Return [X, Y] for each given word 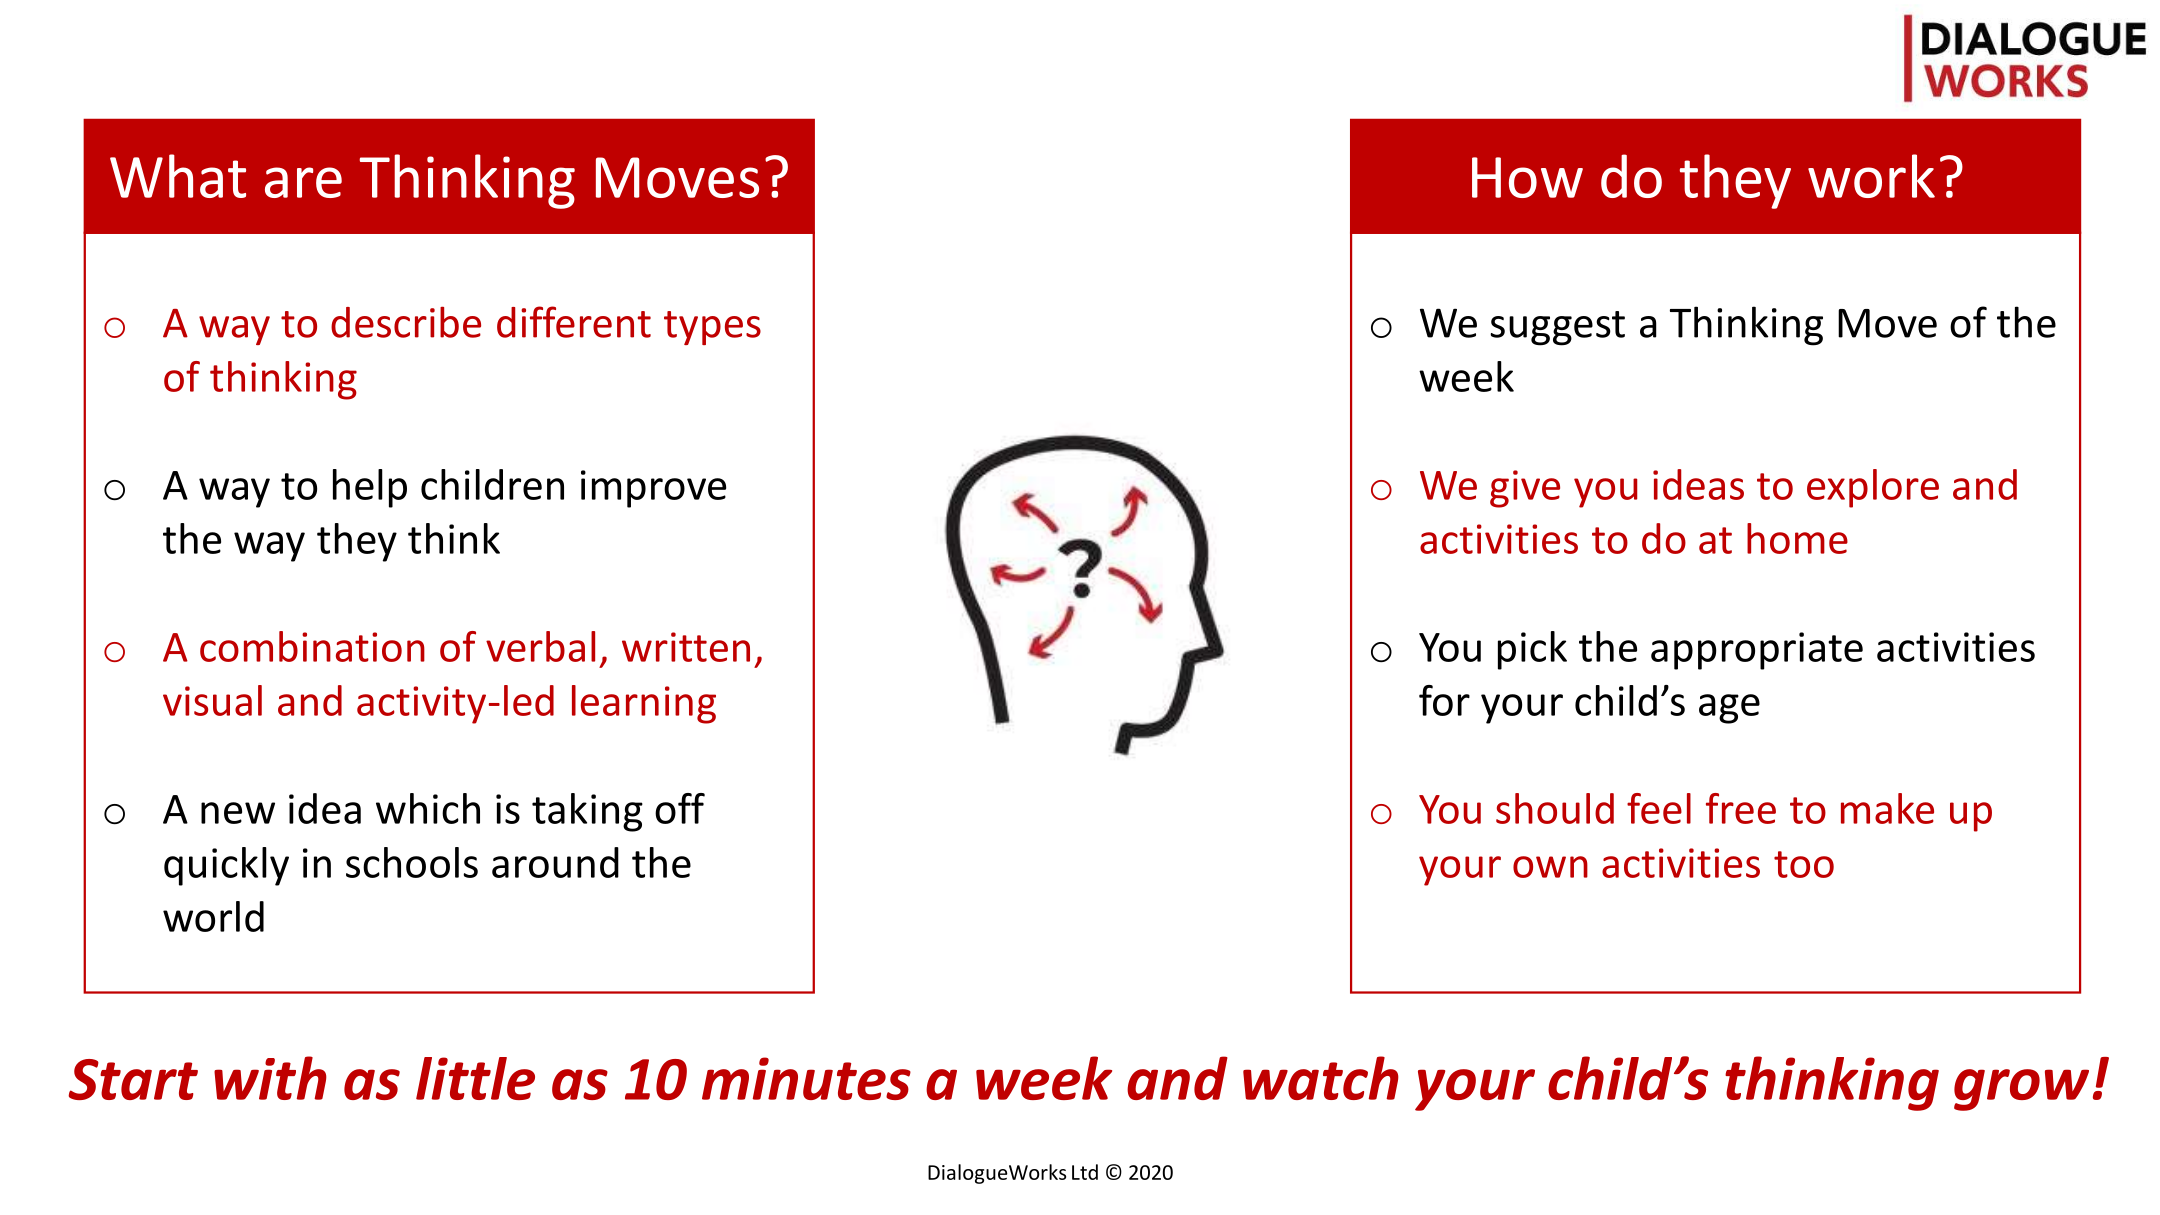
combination [312, 646]
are [303, 182]
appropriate [1757, 651]
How [1527, 177]
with [270, 1078]
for [1444, 700]
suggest [1557, 328]
